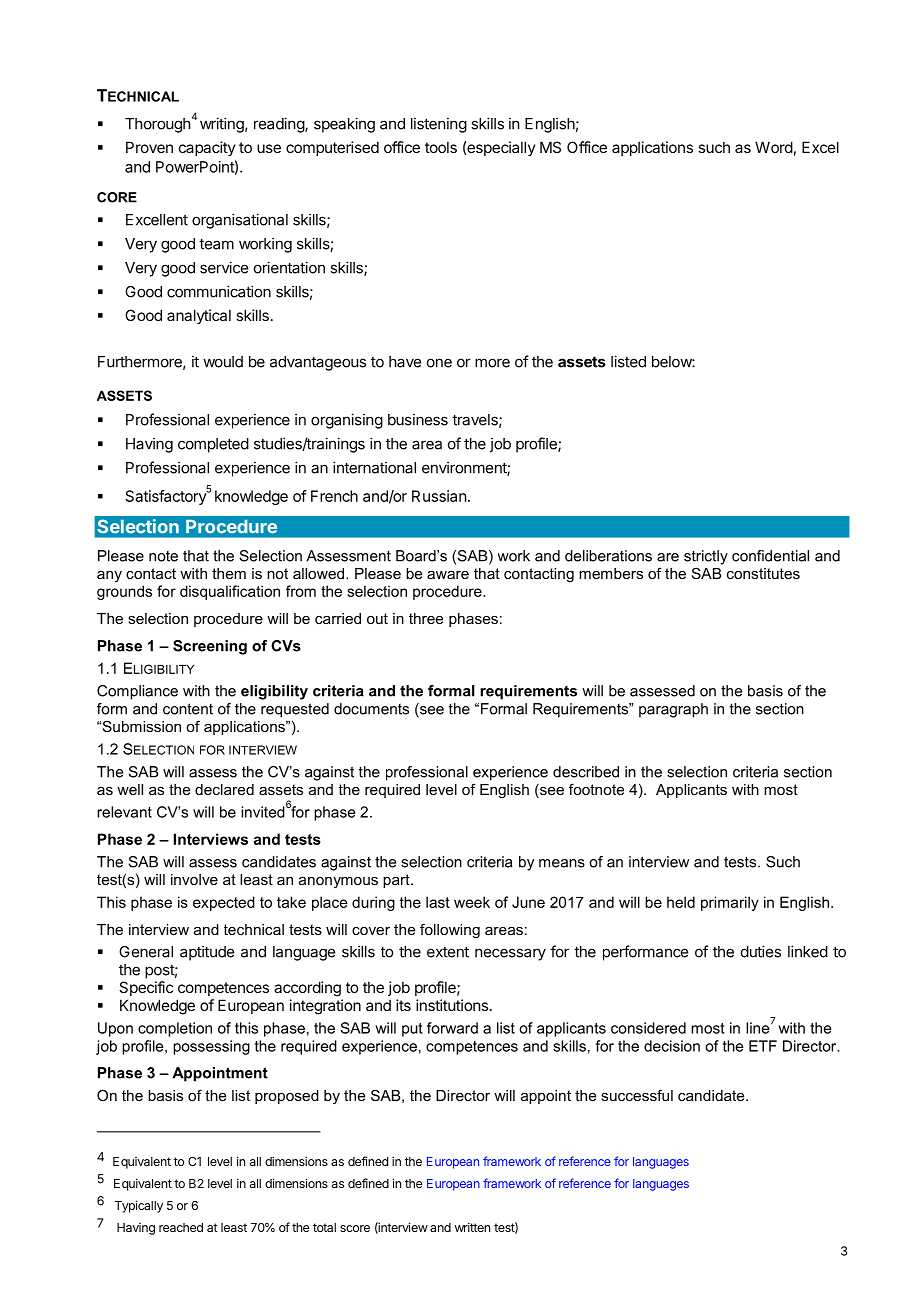  What do you see at coordinates (194, 879) in the screenshot?
I see `involve` at bounding box center [194, 879].
